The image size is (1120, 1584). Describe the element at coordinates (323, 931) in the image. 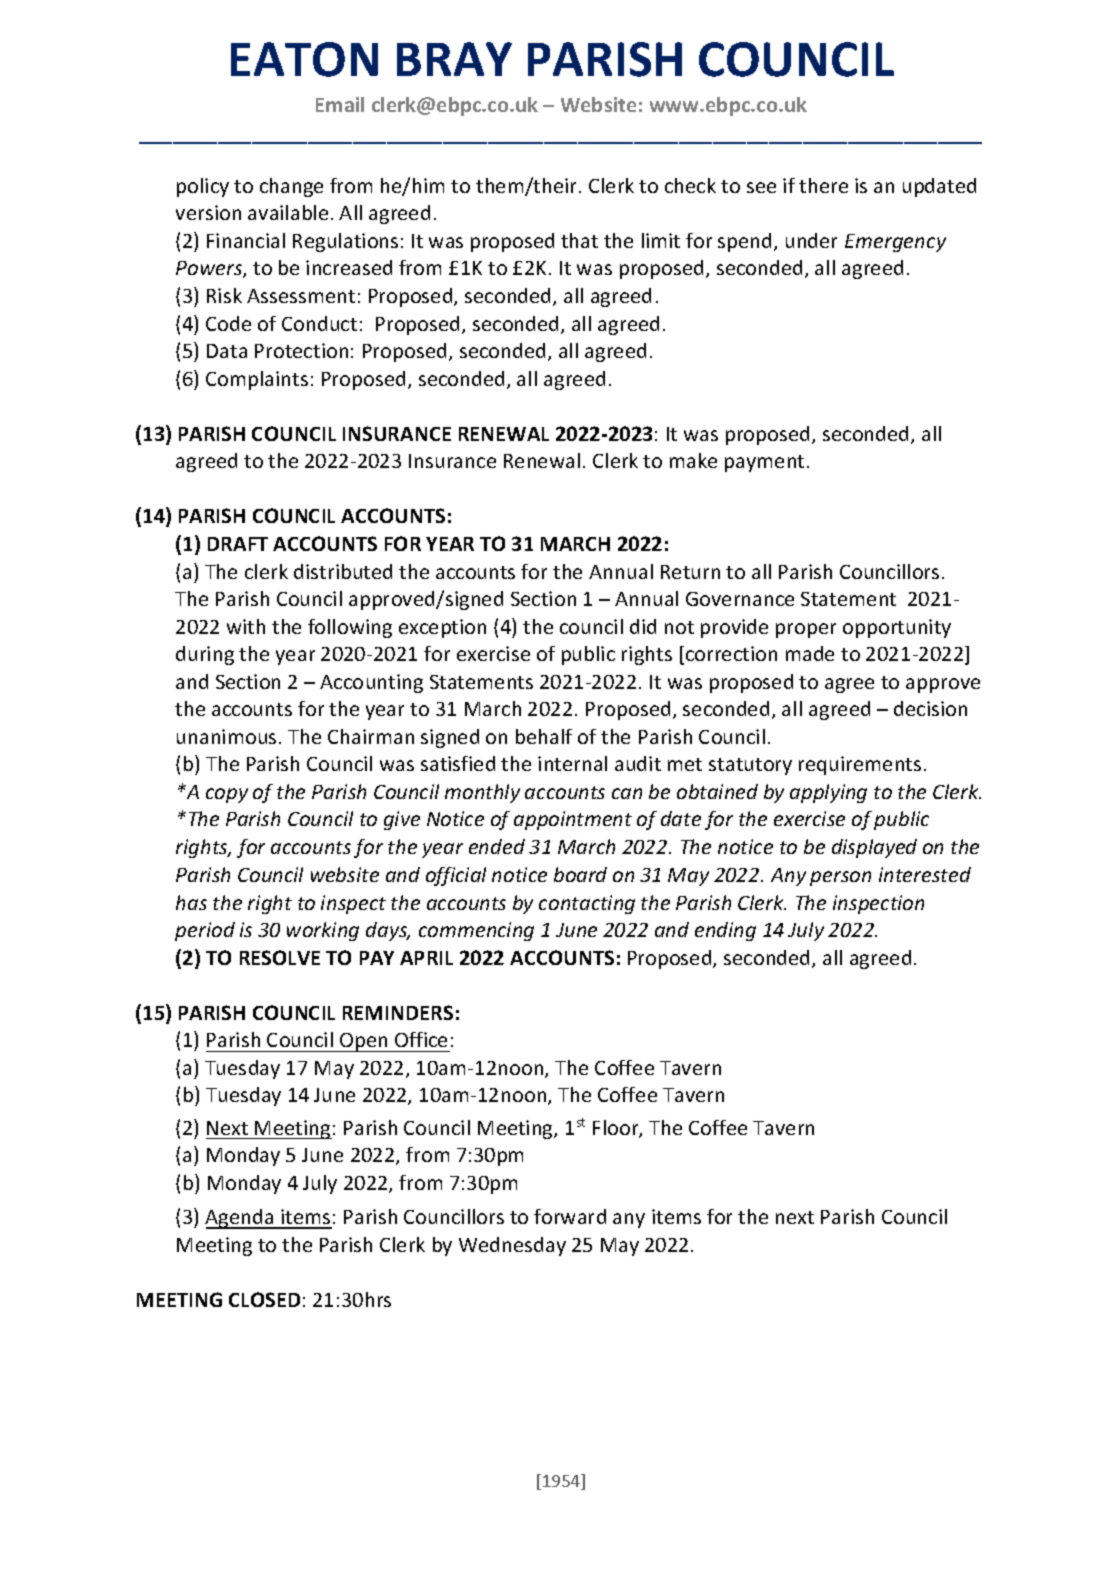

I see `working` at that location.
